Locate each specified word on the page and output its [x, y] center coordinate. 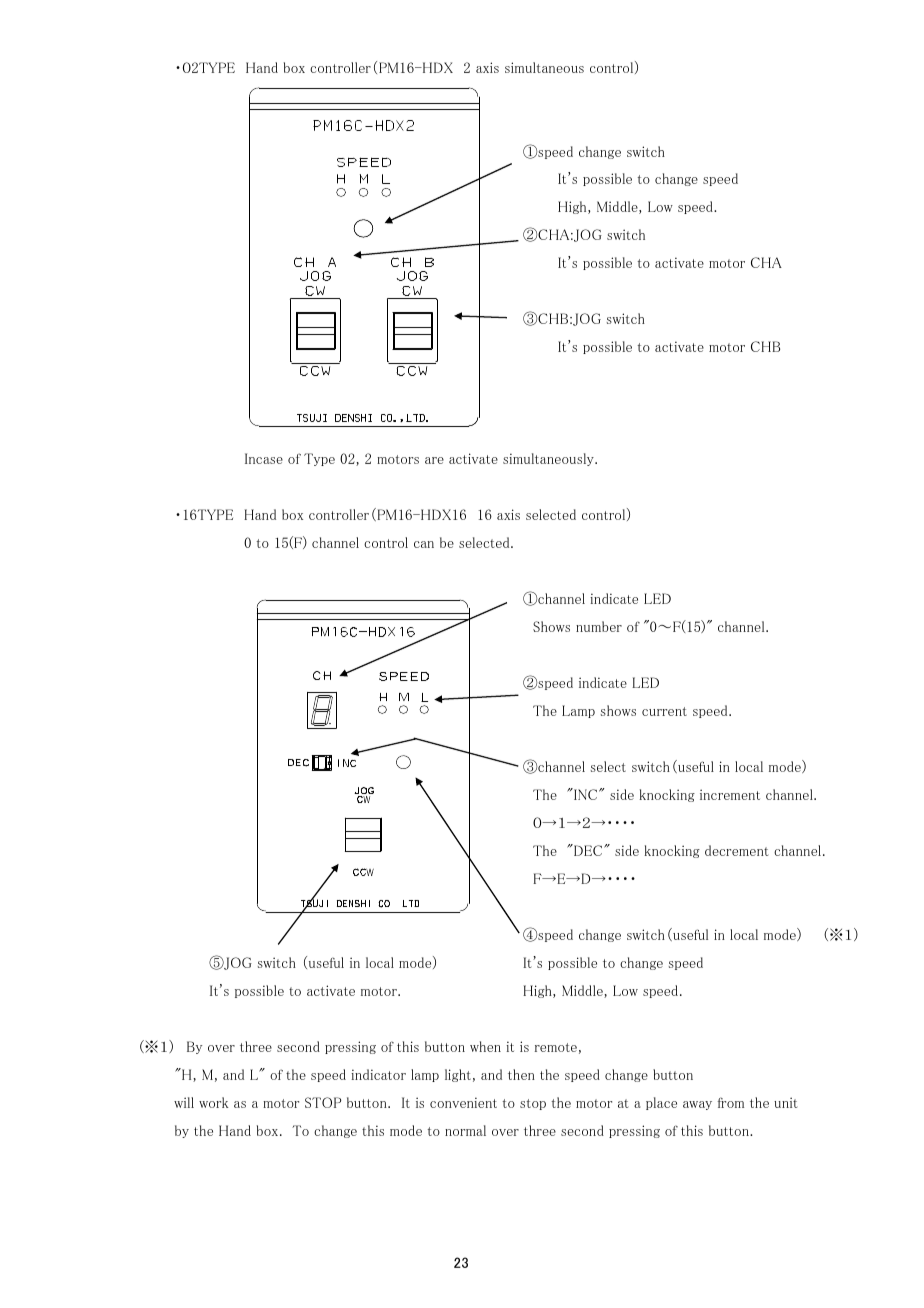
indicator [378, 1074]
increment [730, 794]
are [434, 460]
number [599, 626]
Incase [264, 458]
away [697, 1105]
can [424, 544]
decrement [737, 850]
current [664, 711]
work [214, 1102]
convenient [463, 1102]
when [485, 1046]
